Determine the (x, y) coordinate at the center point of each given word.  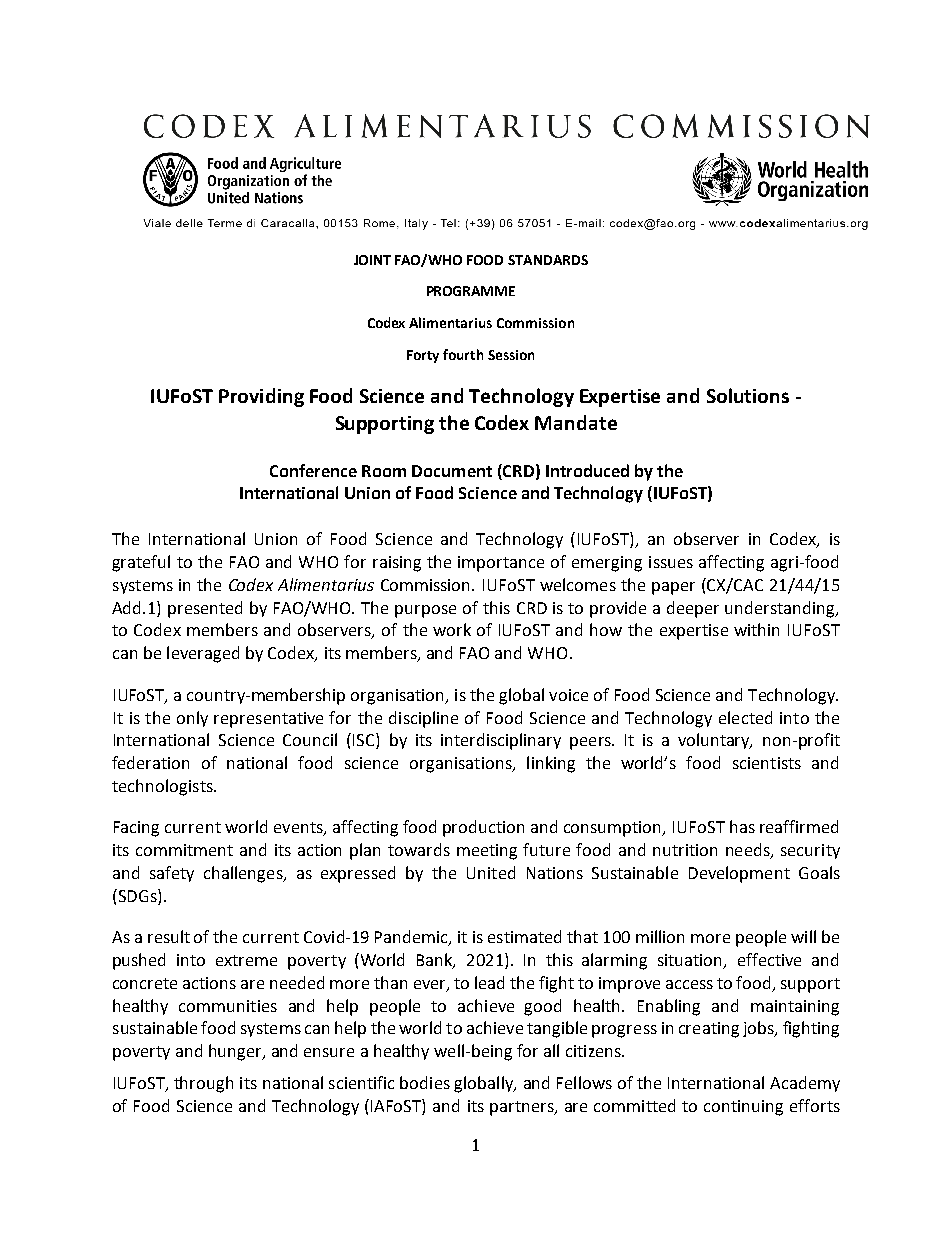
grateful (141, 563)
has (742, 826)
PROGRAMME (471, 291)
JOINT (372, 260)
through (203, 1084)
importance (501, 564)
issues (671, 562)
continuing (743, 1108)
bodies (425, 1082)
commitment (184, 850)
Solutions (748, 395)
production (483, 828)
